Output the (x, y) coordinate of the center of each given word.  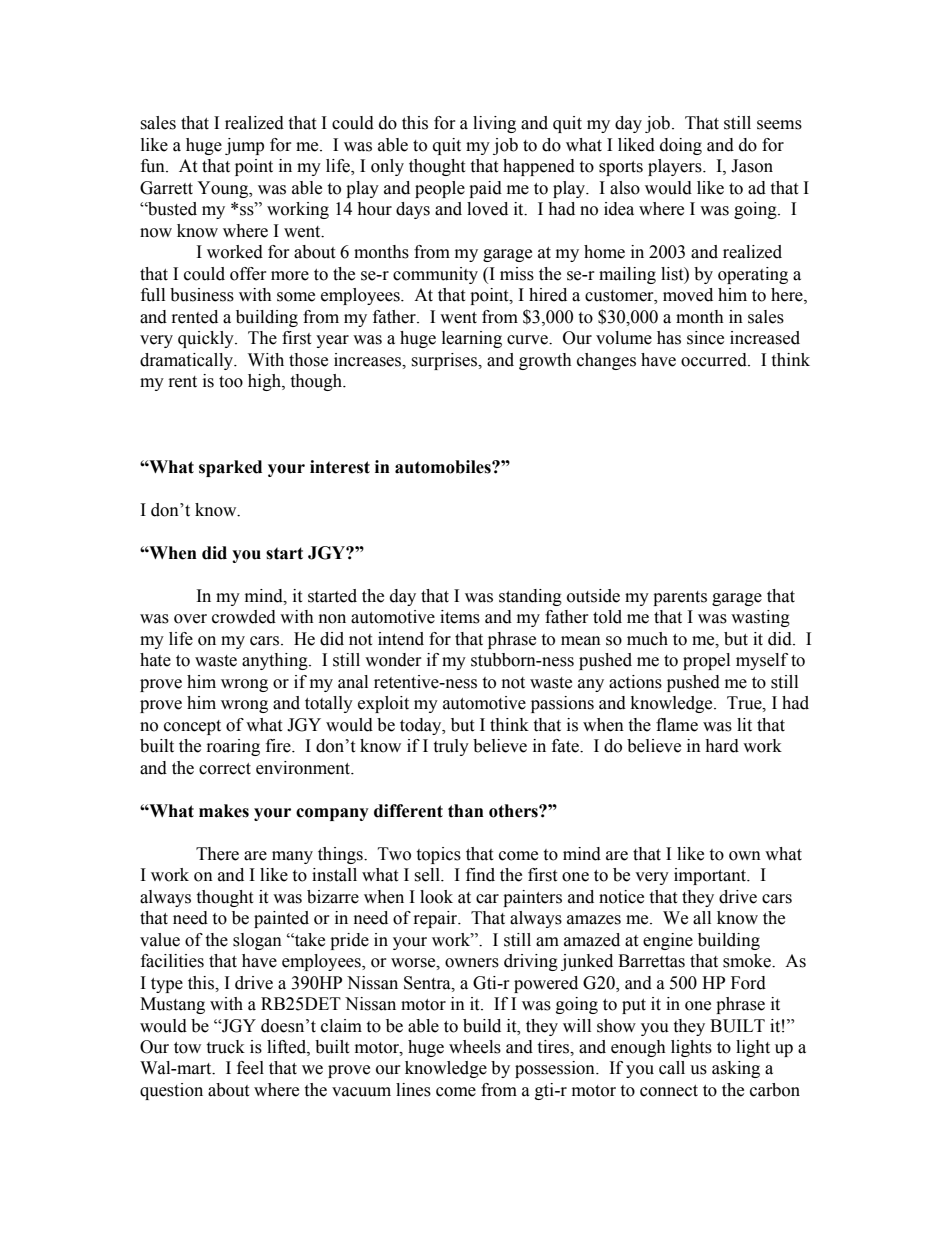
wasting (760, 618)
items (460, 617)
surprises (445, 361)
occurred (715, 360)
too (231, 382)
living (494, 124)
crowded (244, 617)
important (711, 876)
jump (244, 146)
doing (681, 146)
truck (225, 1047)
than (466, 811)
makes (224, 811)
